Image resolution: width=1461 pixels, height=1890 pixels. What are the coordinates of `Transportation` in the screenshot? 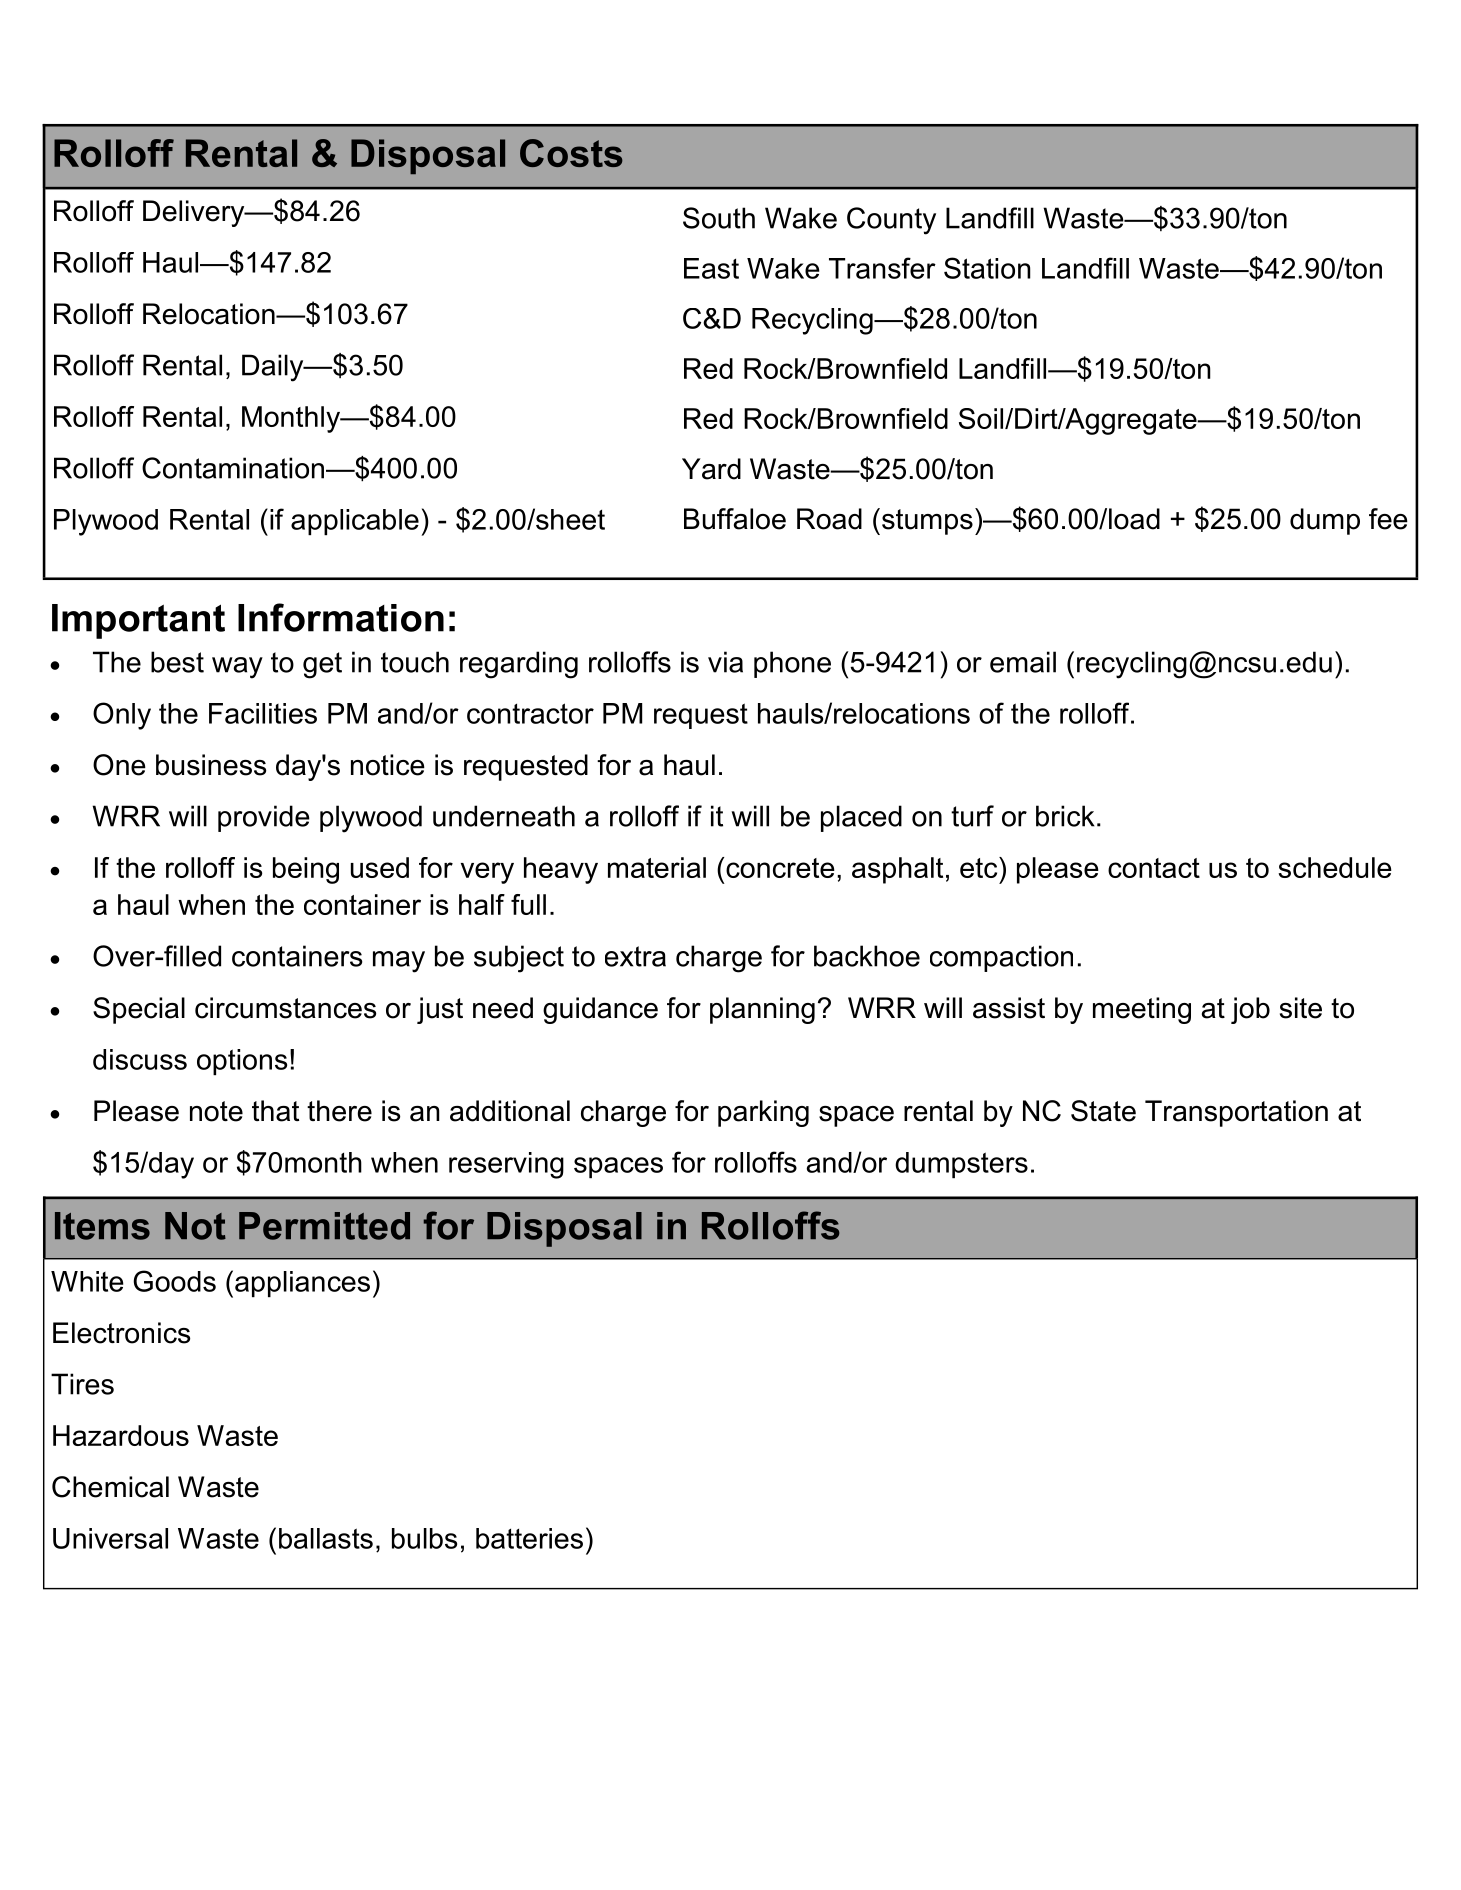 It's located at (1236, 1113).
